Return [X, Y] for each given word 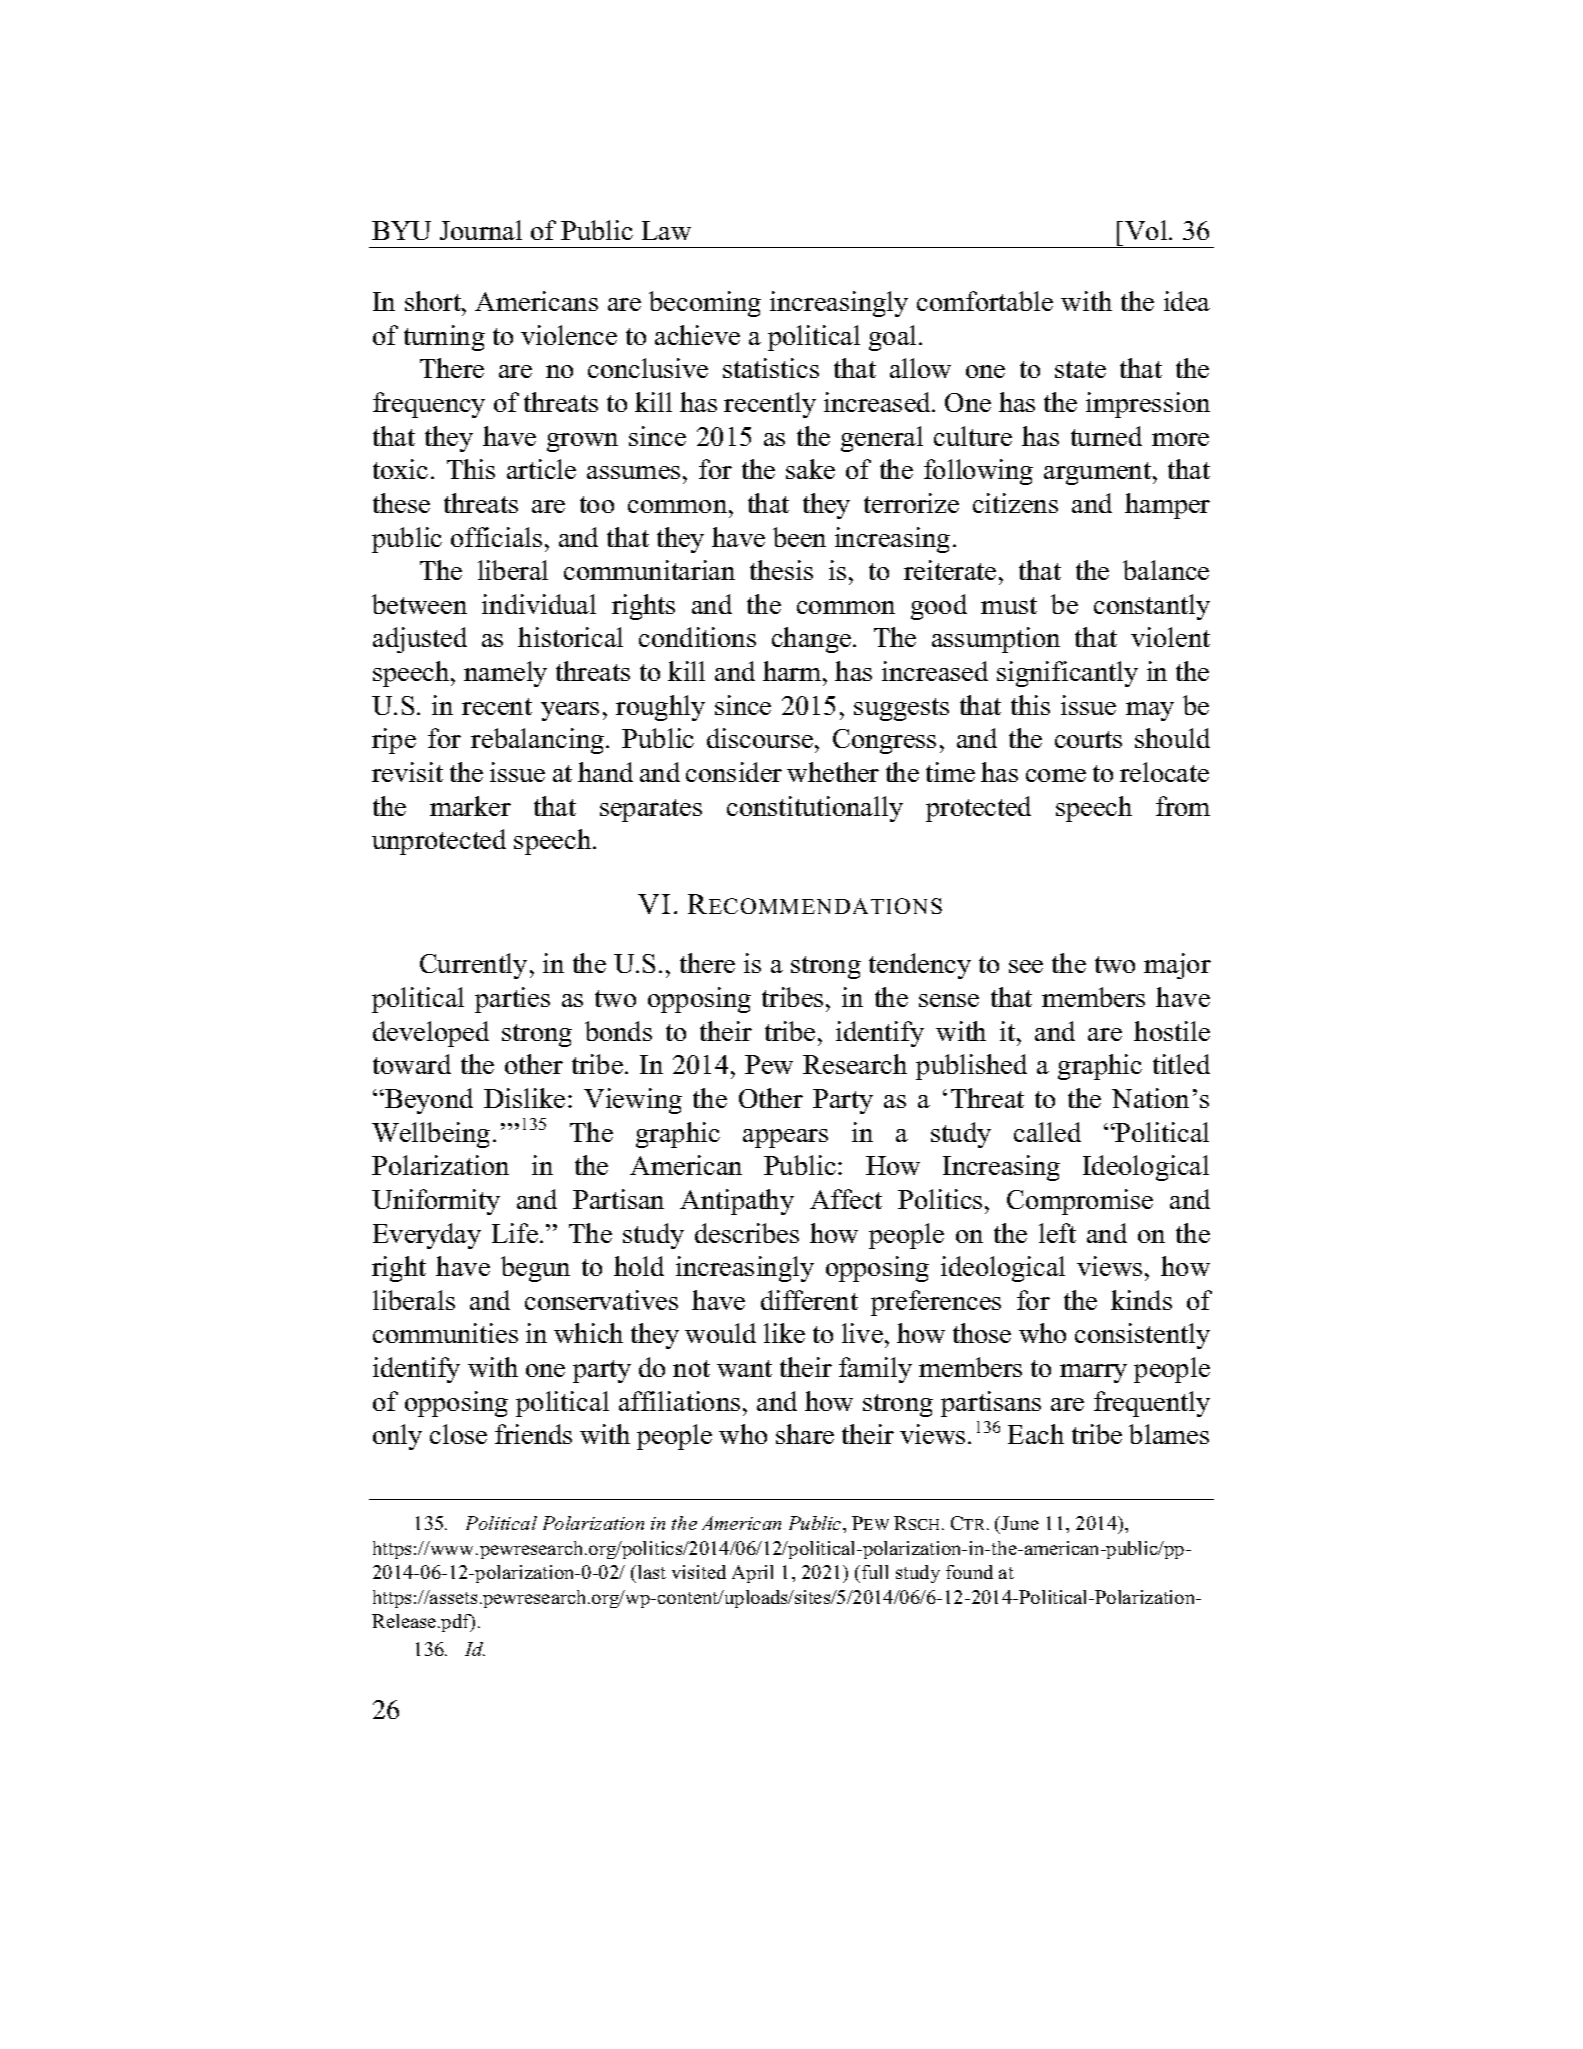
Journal [481, 230]
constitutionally [815, 809]
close [458, 1434]
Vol [1147, 230]
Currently [473, 966]
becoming [705, 304]
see [1026, 966]
